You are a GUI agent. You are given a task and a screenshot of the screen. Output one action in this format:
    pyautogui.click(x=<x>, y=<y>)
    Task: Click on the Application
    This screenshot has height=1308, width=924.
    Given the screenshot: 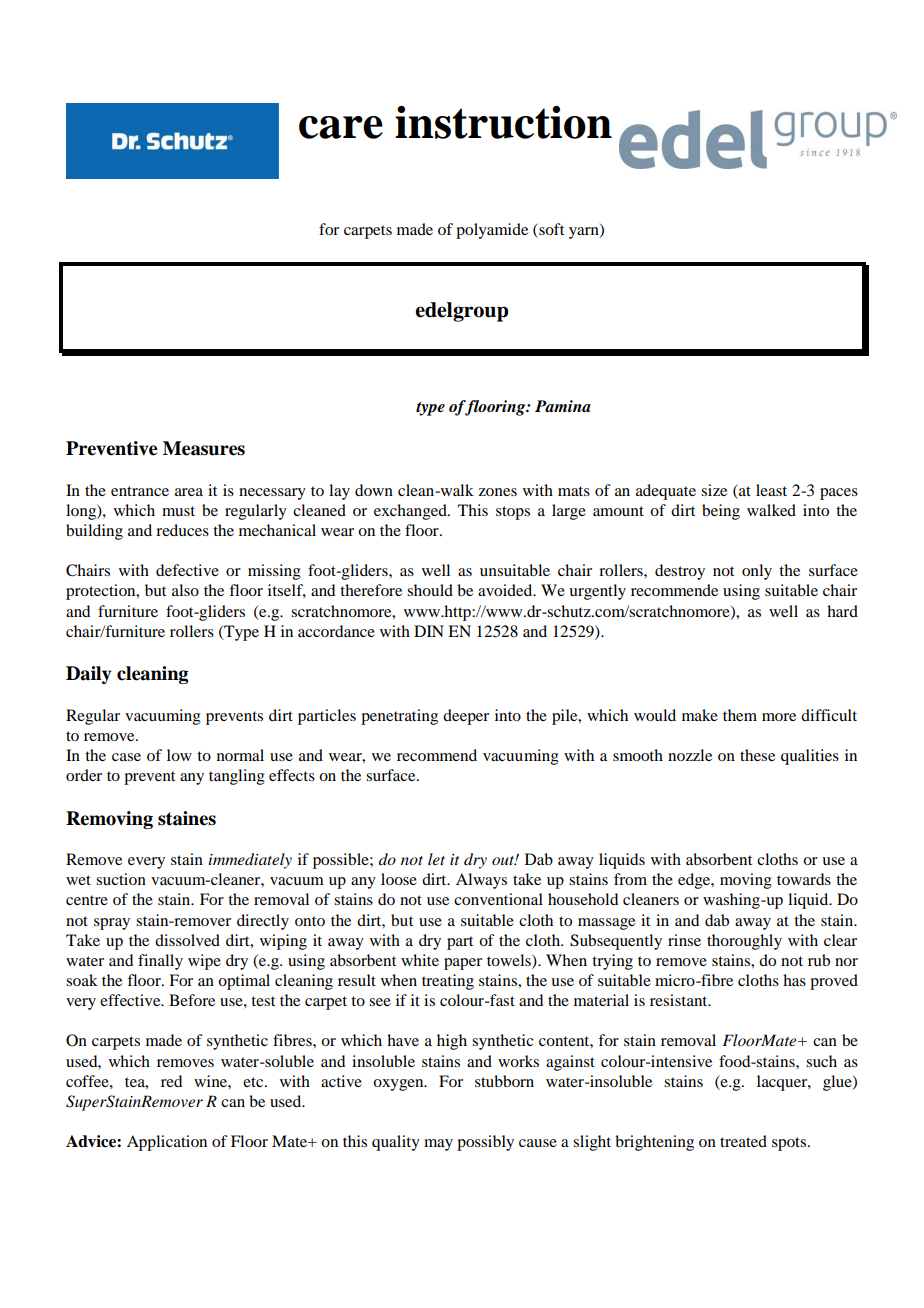 What is the action you would take?
    pyautogui.click(x=167, y=1143)
